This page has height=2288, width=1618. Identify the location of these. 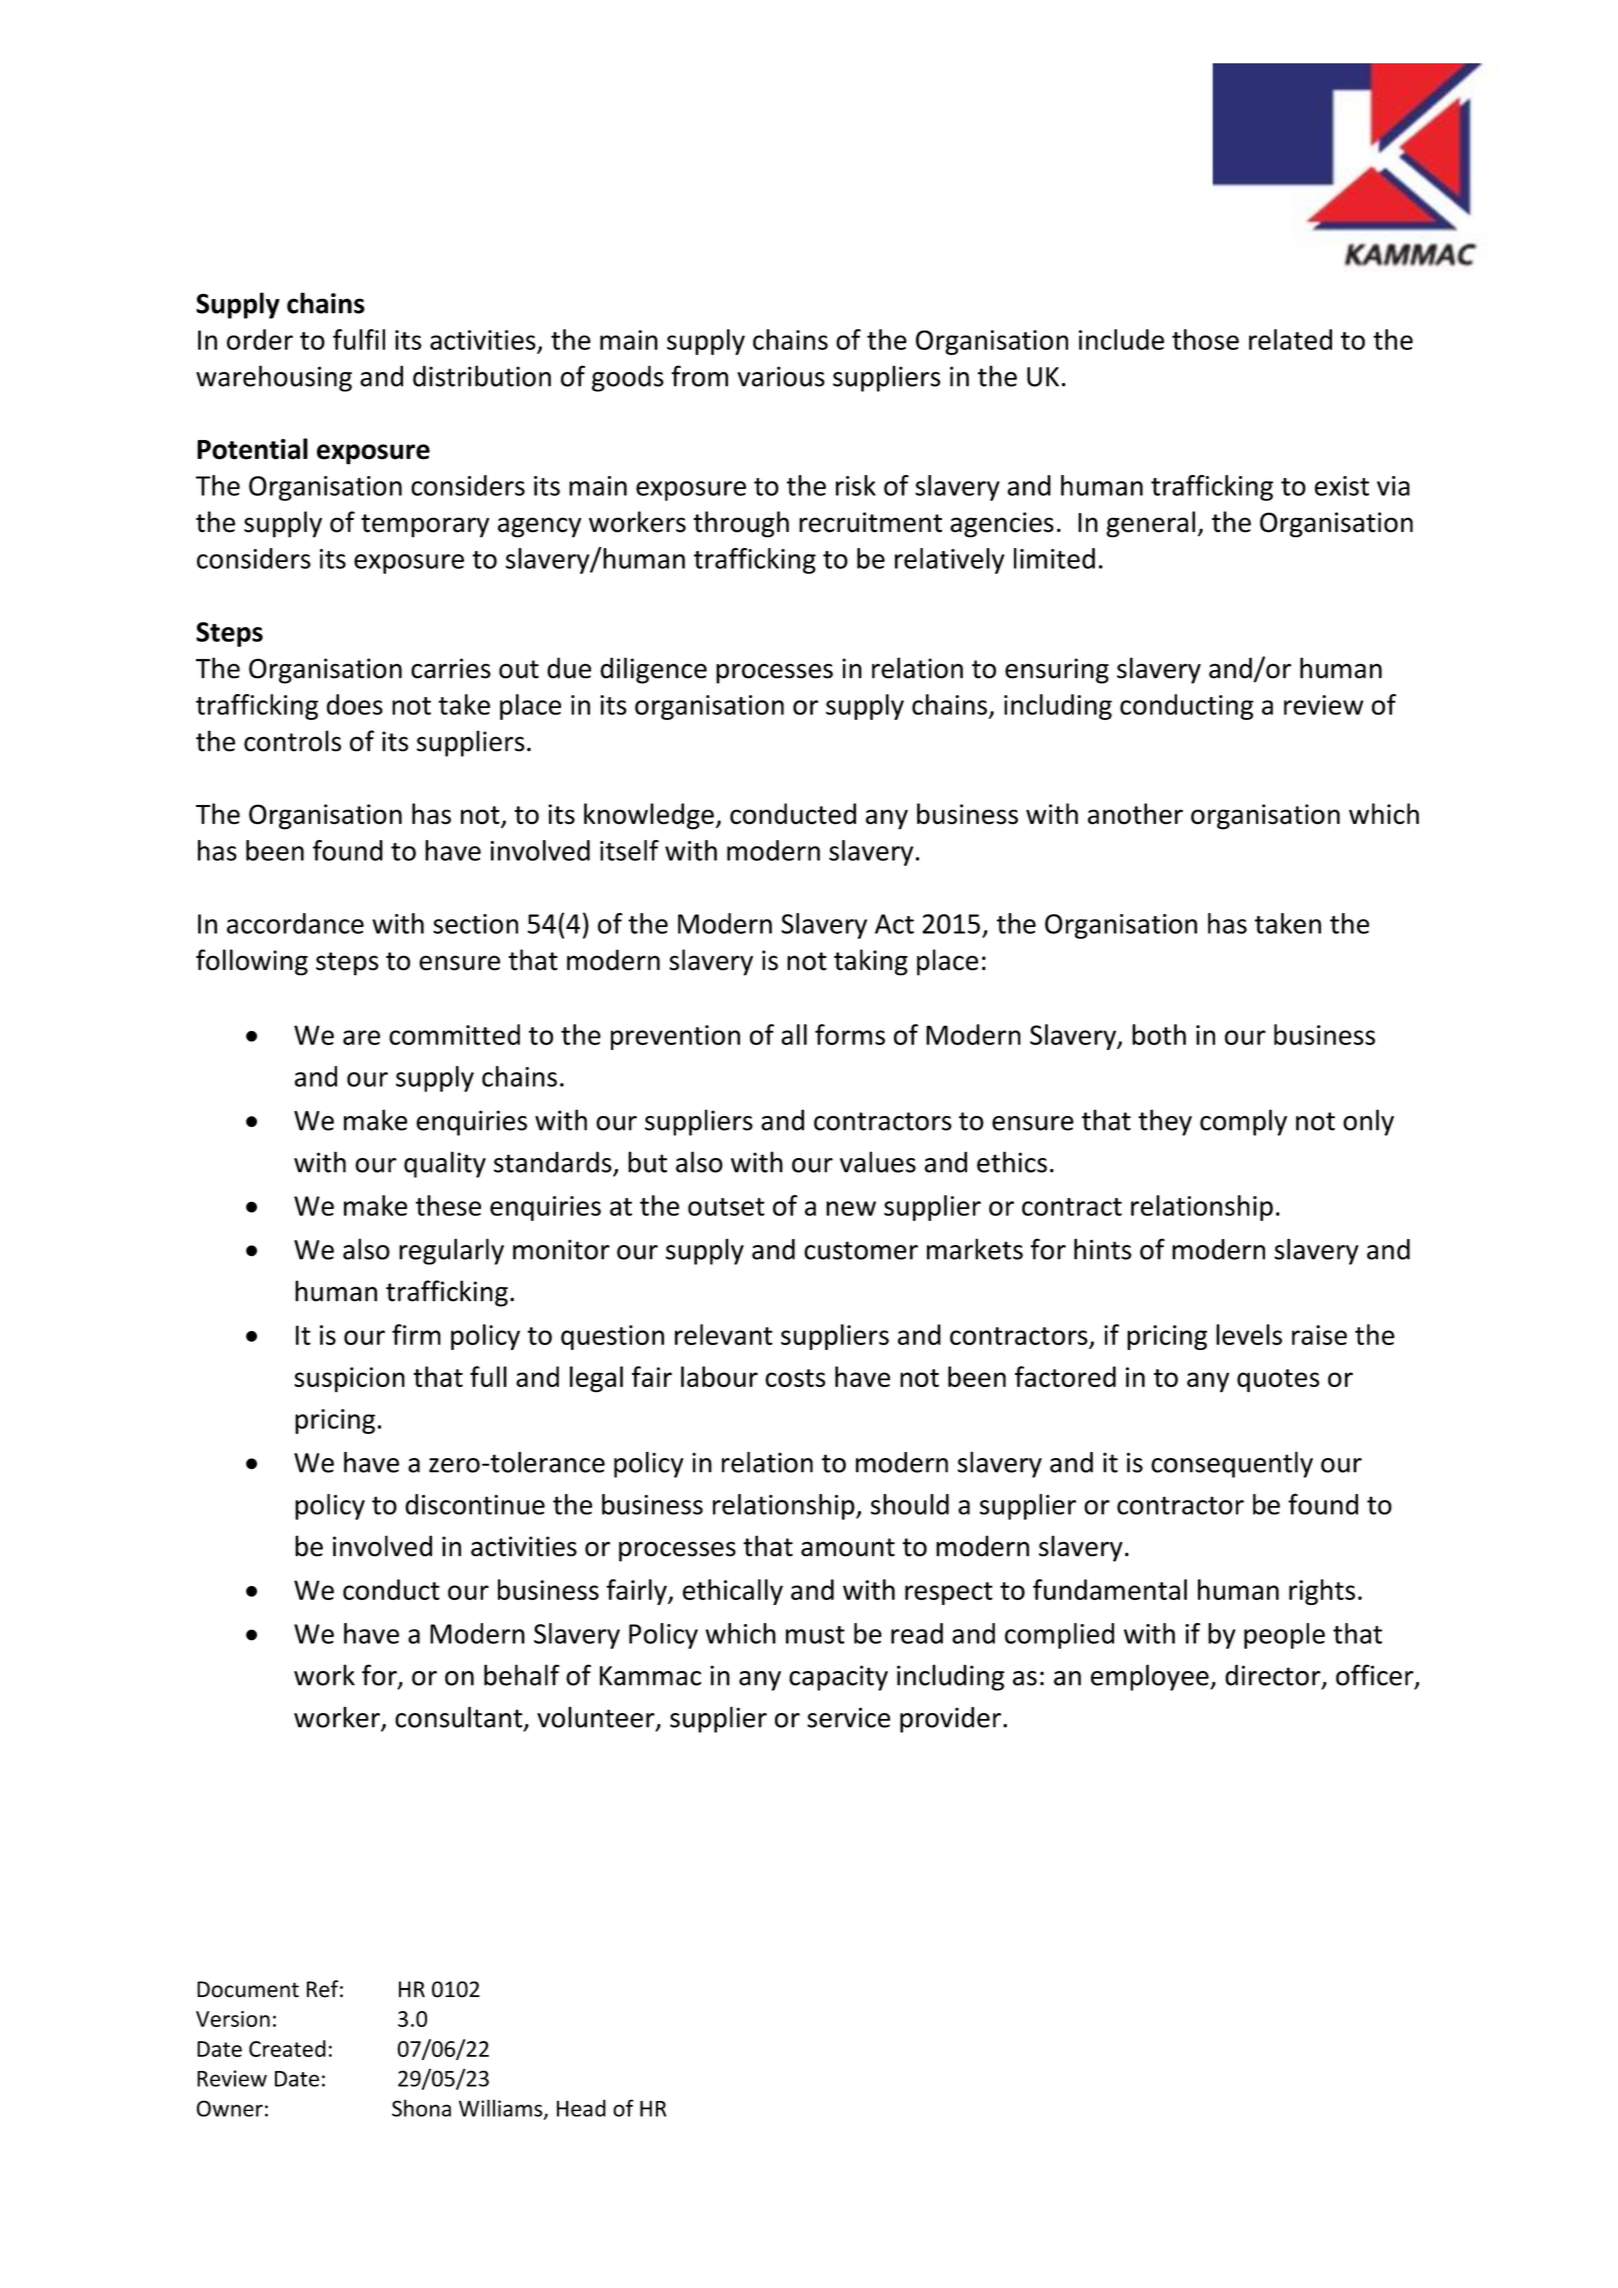
(448, 1205).
